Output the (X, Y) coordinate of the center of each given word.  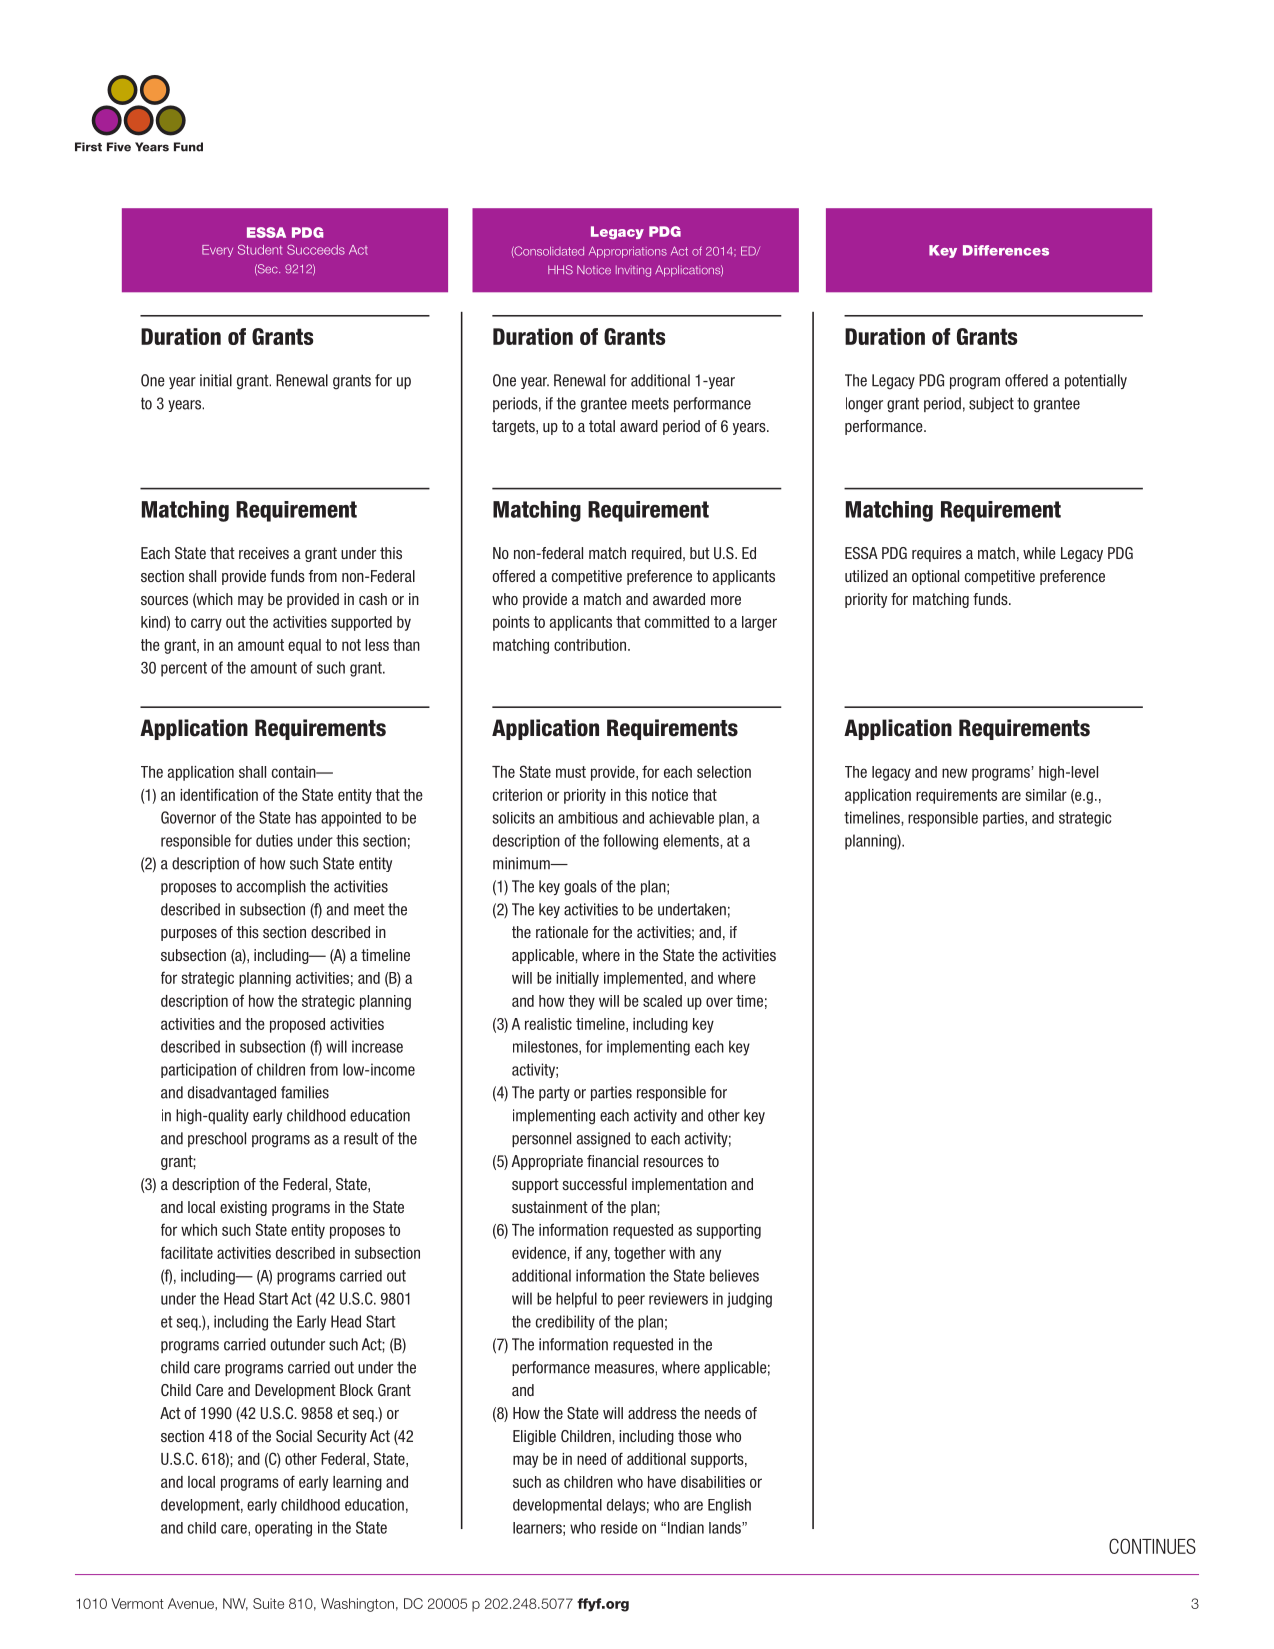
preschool (217, 1139)
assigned (603, 1140)
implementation (679, 1185)
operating (283, 1529)
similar (1046, 795)
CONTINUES (1152, 1546)
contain (295, 772)
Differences (1006, 250)
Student (260, 250)
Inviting (633, 271)
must (571, 772)
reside (619, 1528)
